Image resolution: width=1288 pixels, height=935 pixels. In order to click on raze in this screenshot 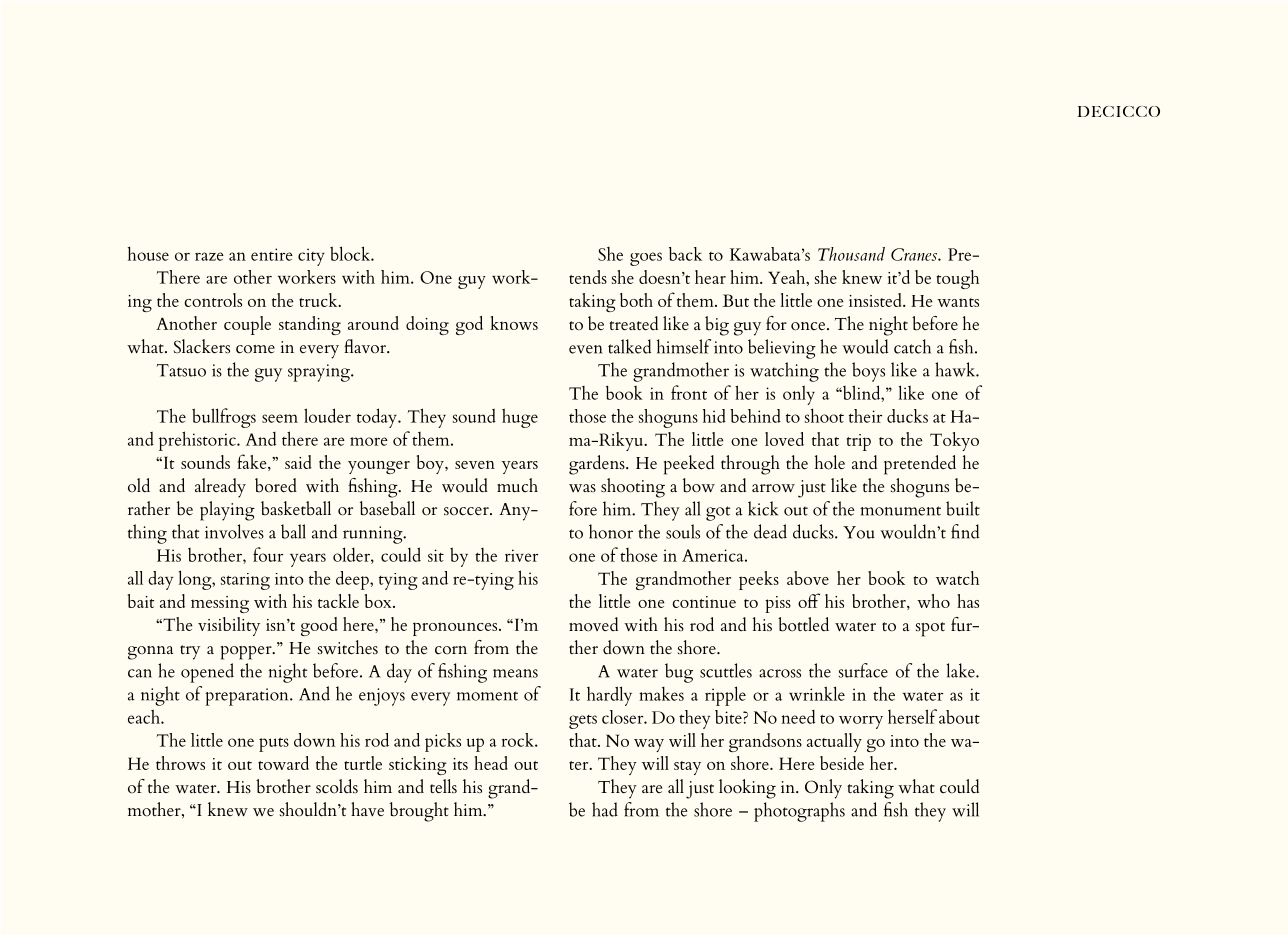, I will do `click(209, 256)`.
